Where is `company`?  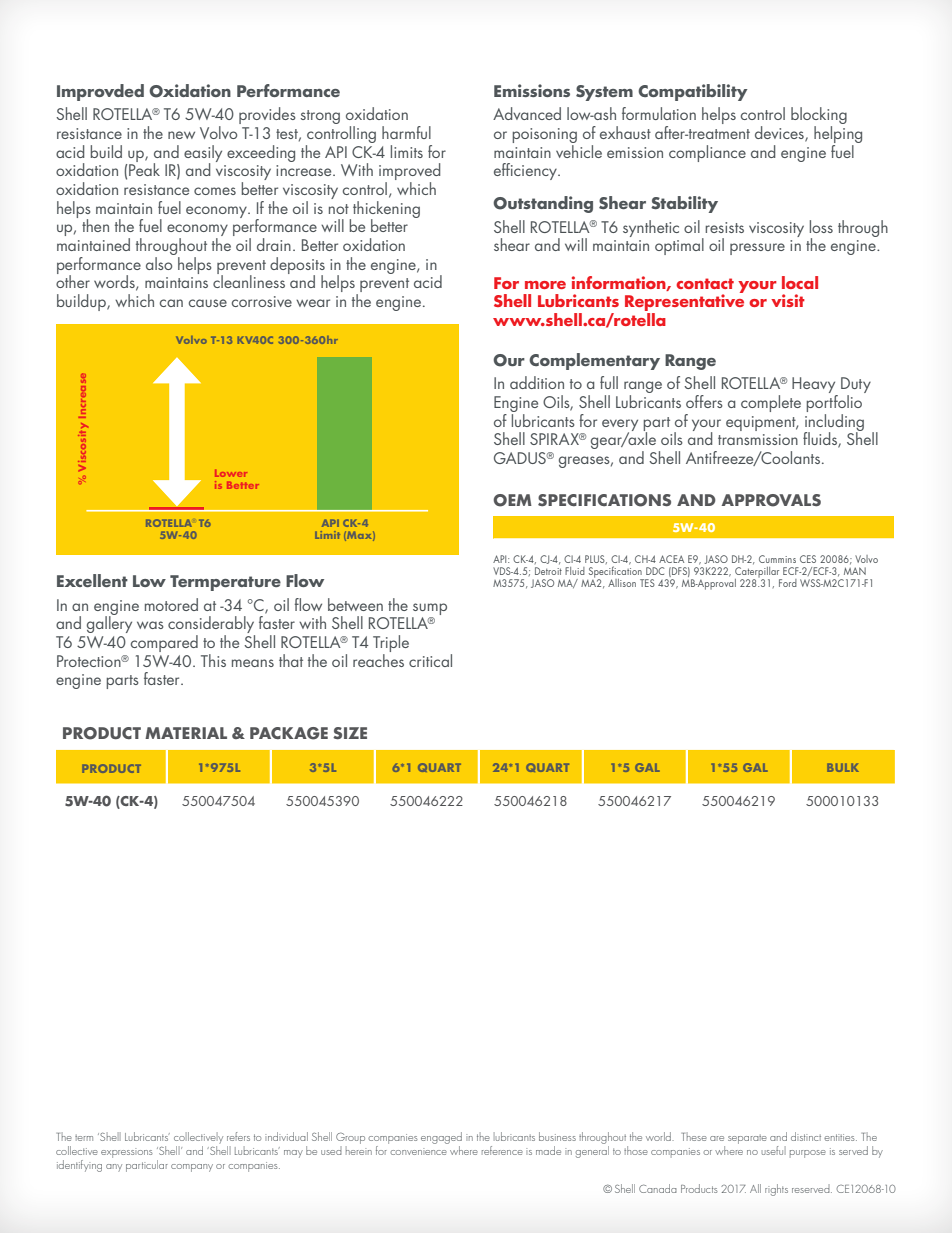
company is located at coordinates (192, 1168).
